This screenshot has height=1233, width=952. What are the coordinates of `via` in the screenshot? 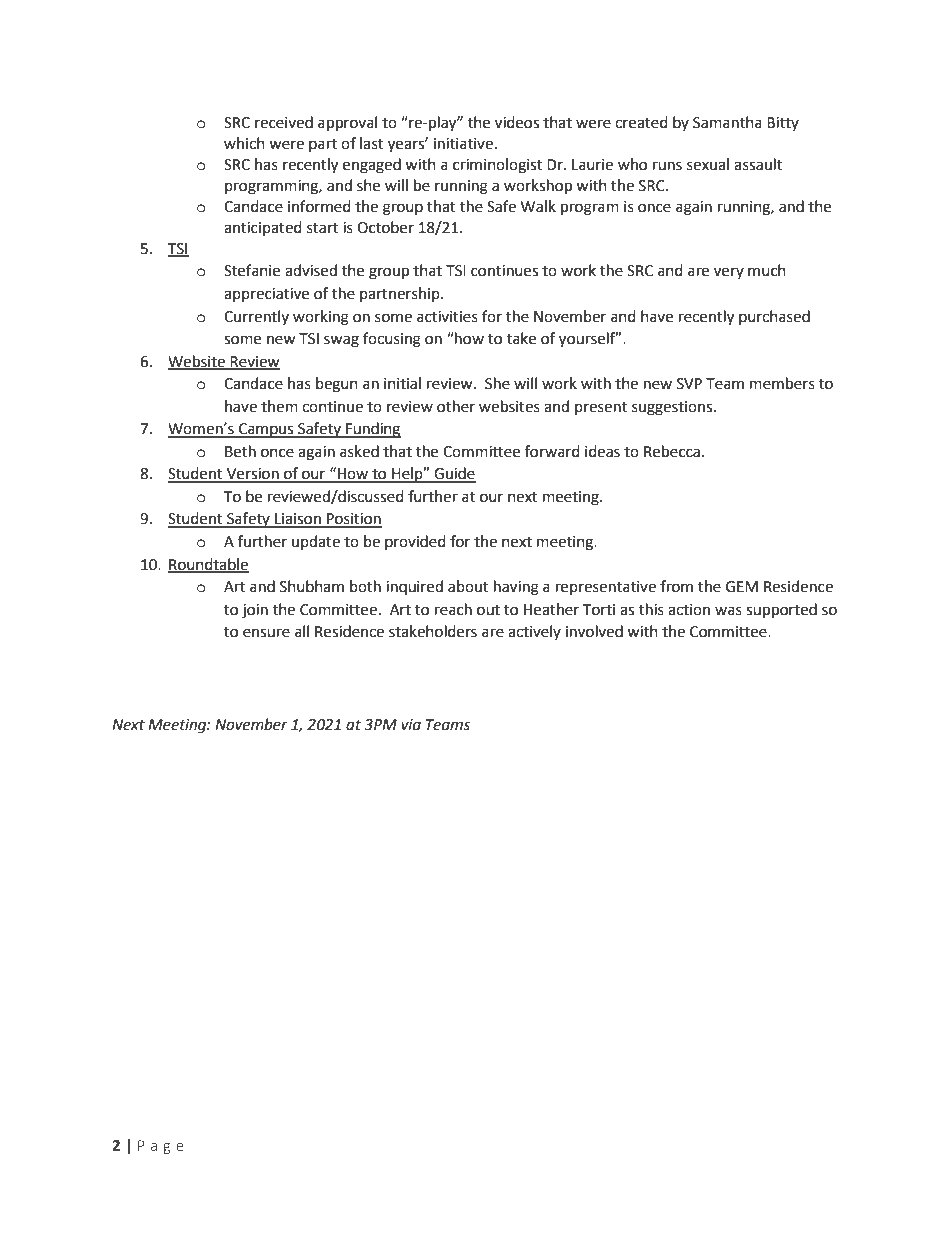 It's located at (411, 725).
